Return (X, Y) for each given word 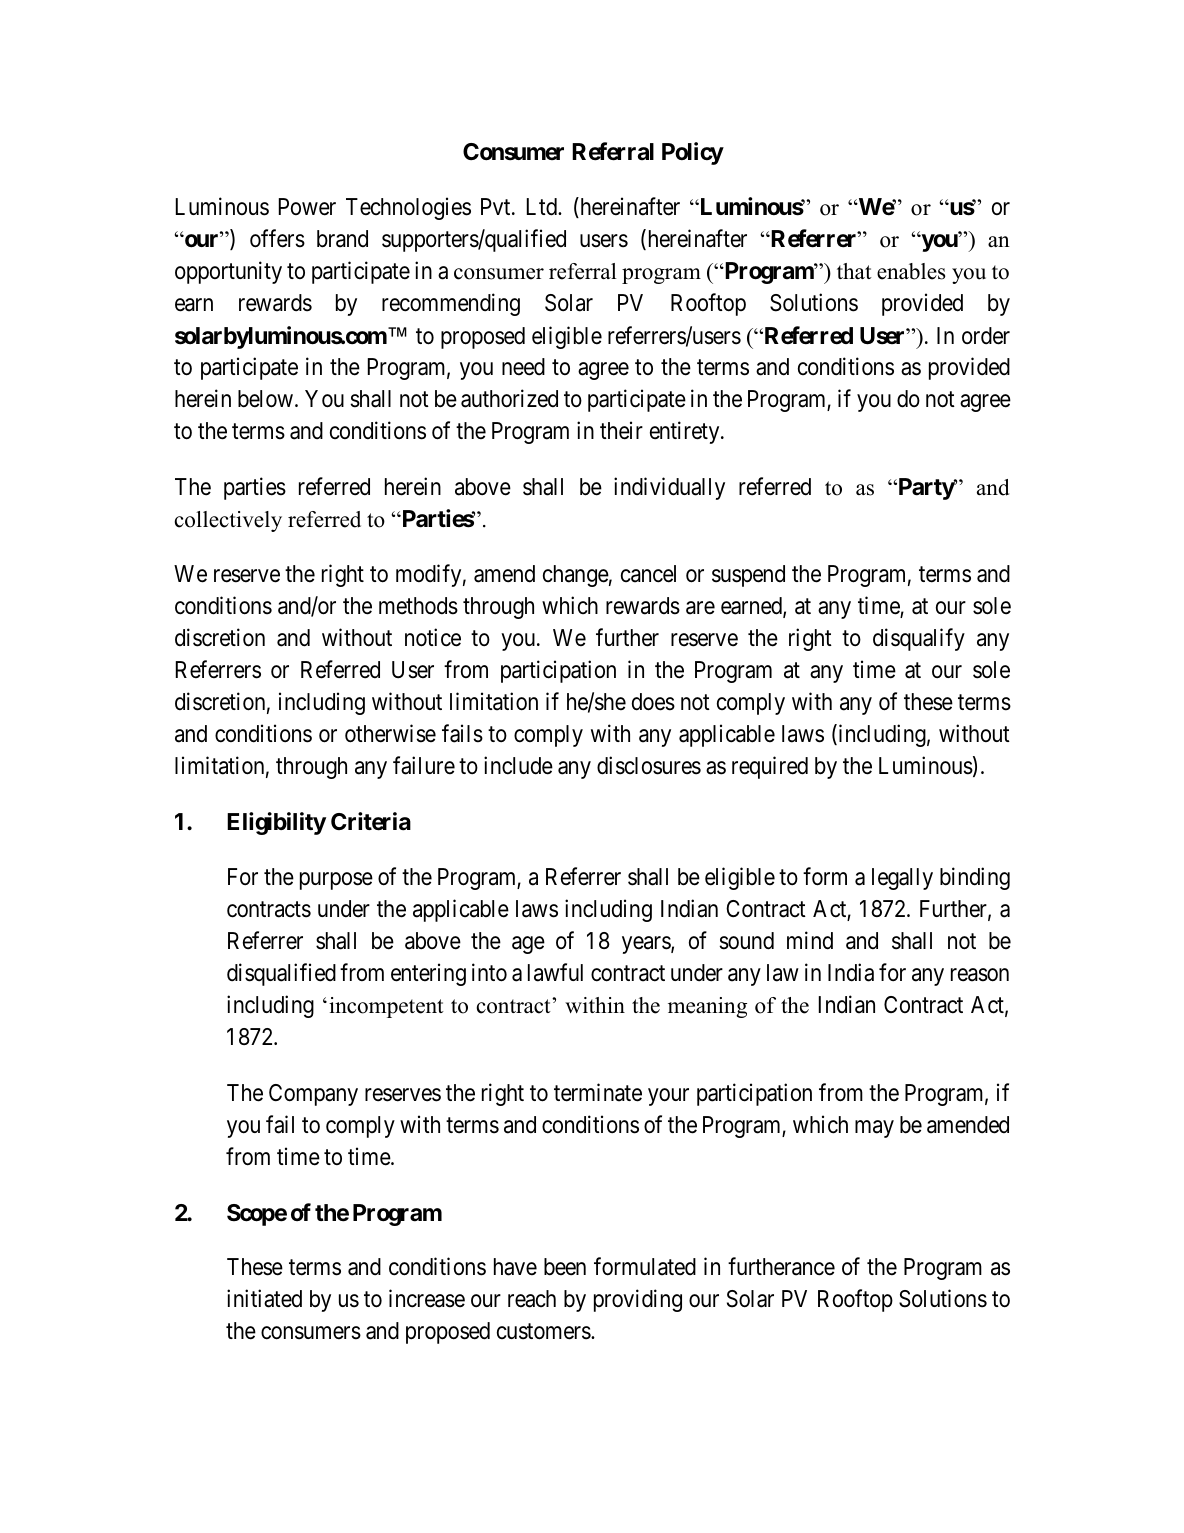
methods (418, 606)
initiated (264, 1299)
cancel (648, 574)
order (986, 336)
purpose (336, 881)
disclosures (649, 766)
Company (313, 1095)
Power (307, 207)
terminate (598, 1092)
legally (902, 879)
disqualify (919, 639)
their (621, 431)
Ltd (543, 207)
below (267, 399)
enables (911, 271)
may (874, 1129)
